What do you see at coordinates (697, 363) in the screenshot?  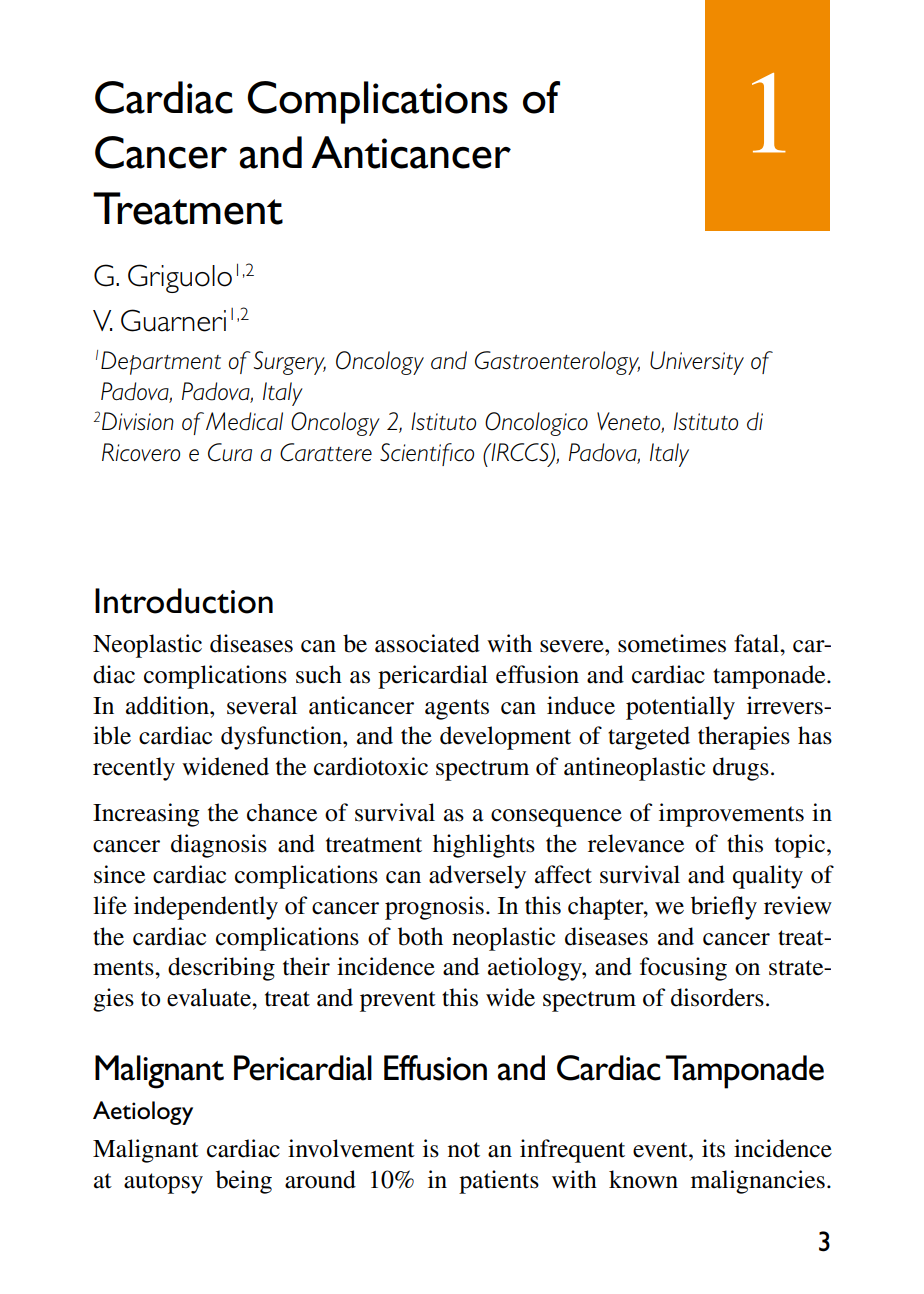 I see `University` at bounding box center [697, 363].
